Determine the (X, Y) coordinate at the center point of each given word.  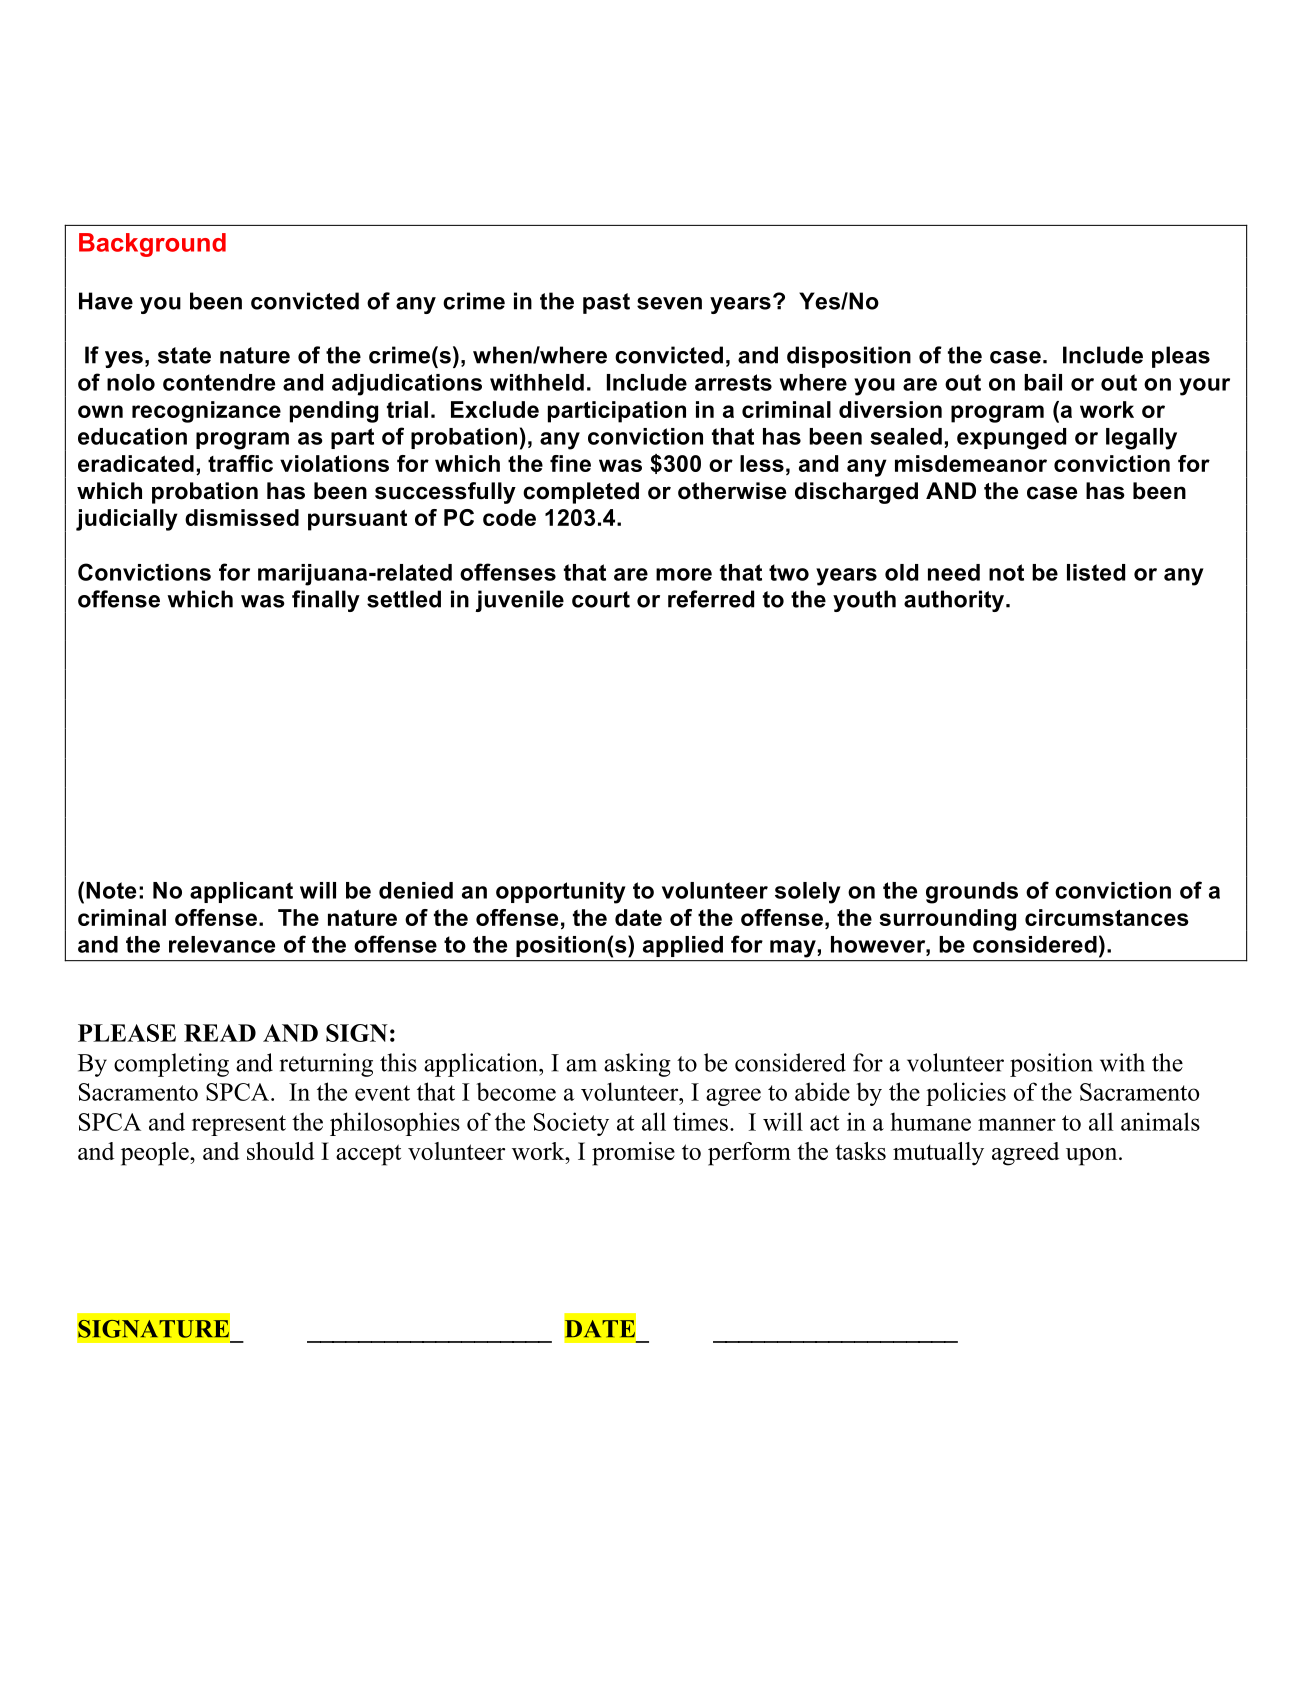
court (601, 599)
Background (152, 245)
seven (669, 303)
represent (239, 1125)
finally (326, 601)
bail (1043, 382)
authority (955, 601)
